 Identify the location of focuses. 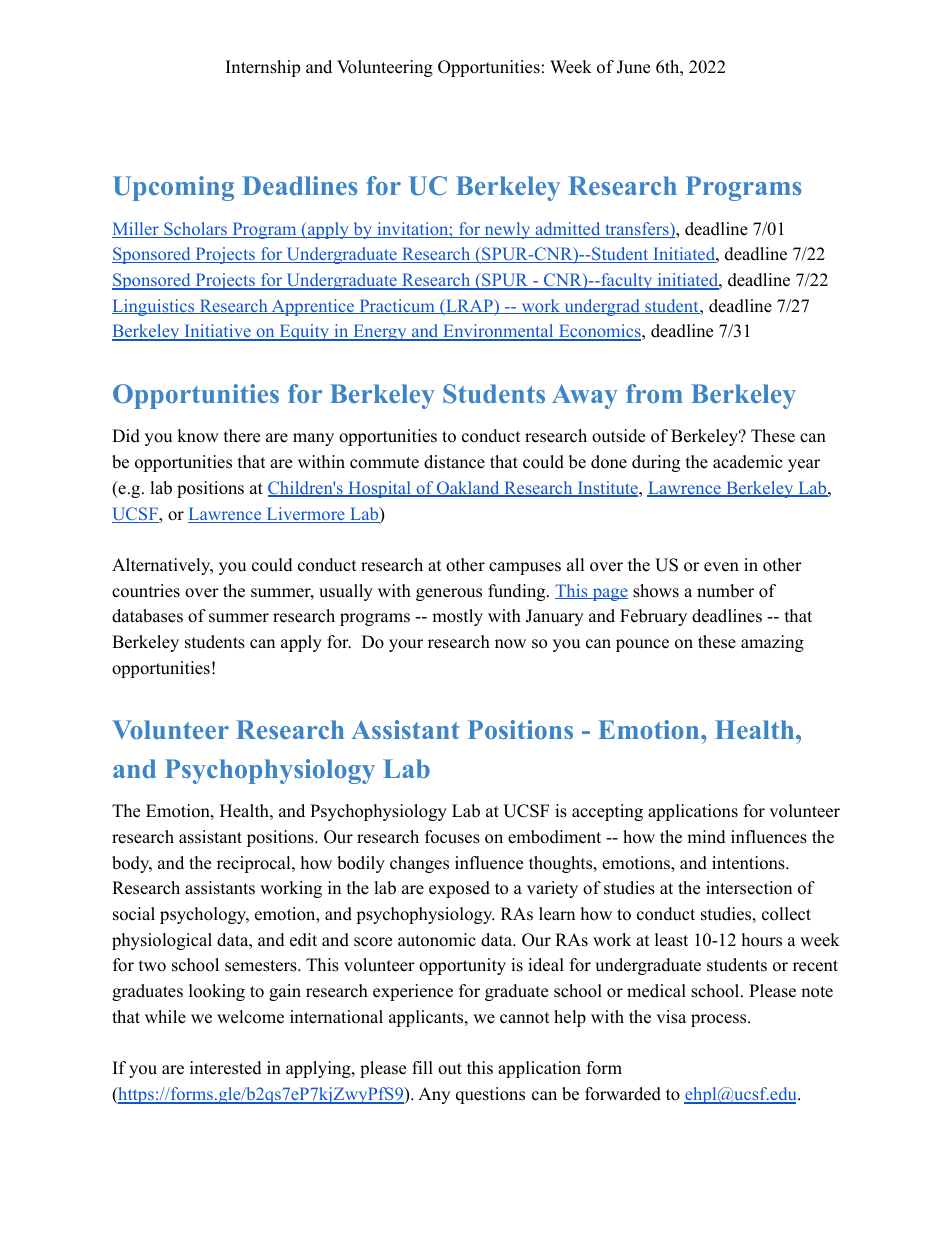
(452, 837).
